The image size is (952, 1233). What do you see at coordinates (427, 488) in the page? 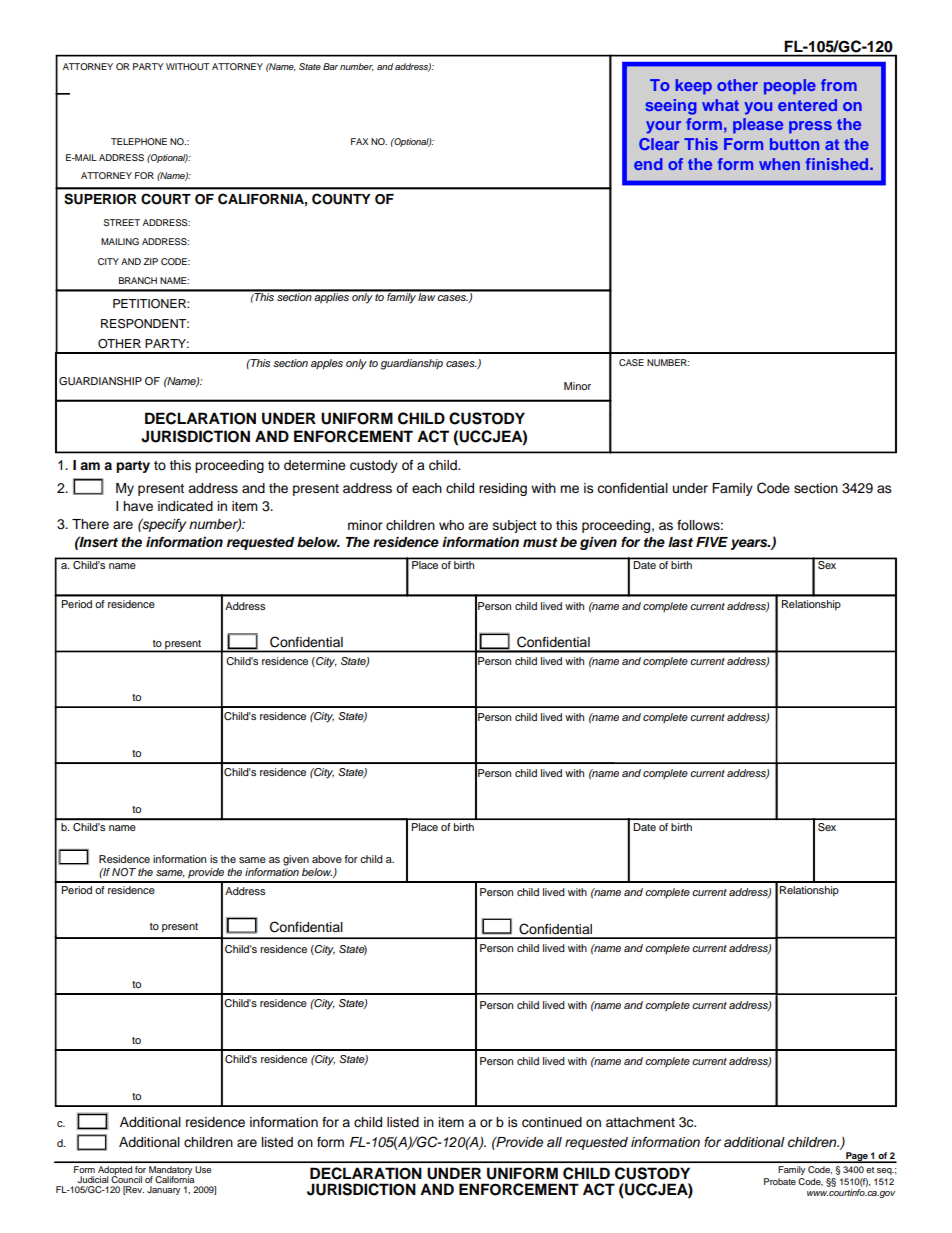
I see `each` at bounding box center [427, 488].
